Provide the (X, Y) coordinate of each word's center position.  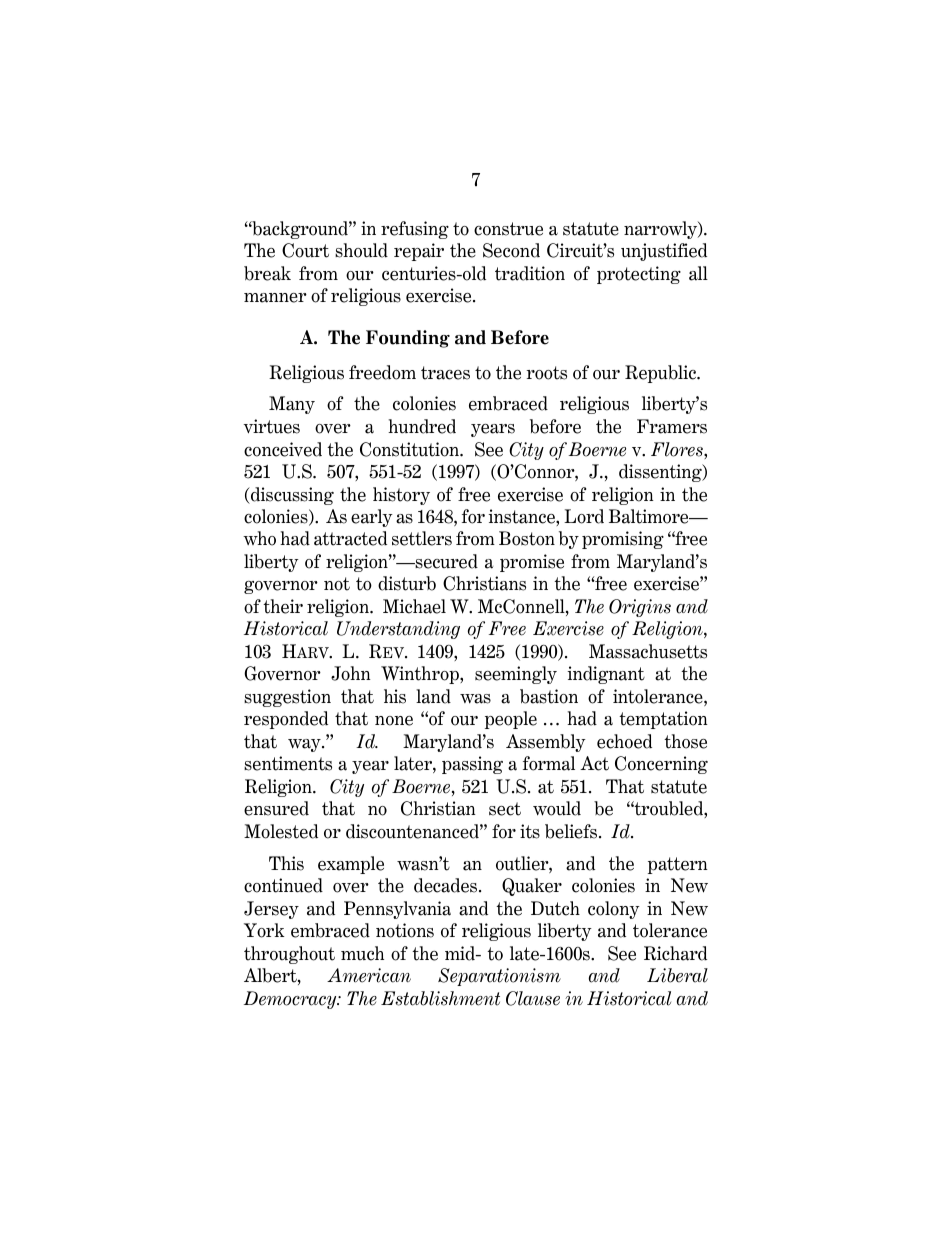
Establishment (440, 998)
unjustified (664, 252)
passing (472, 765)
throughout (289, 955)
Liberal (677, 975)
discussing (291, 496)
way (305, 745)
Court (305, 250)
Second (511, 250)
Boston (527, 538)
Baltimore (650, 516)
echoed (624, 741)
